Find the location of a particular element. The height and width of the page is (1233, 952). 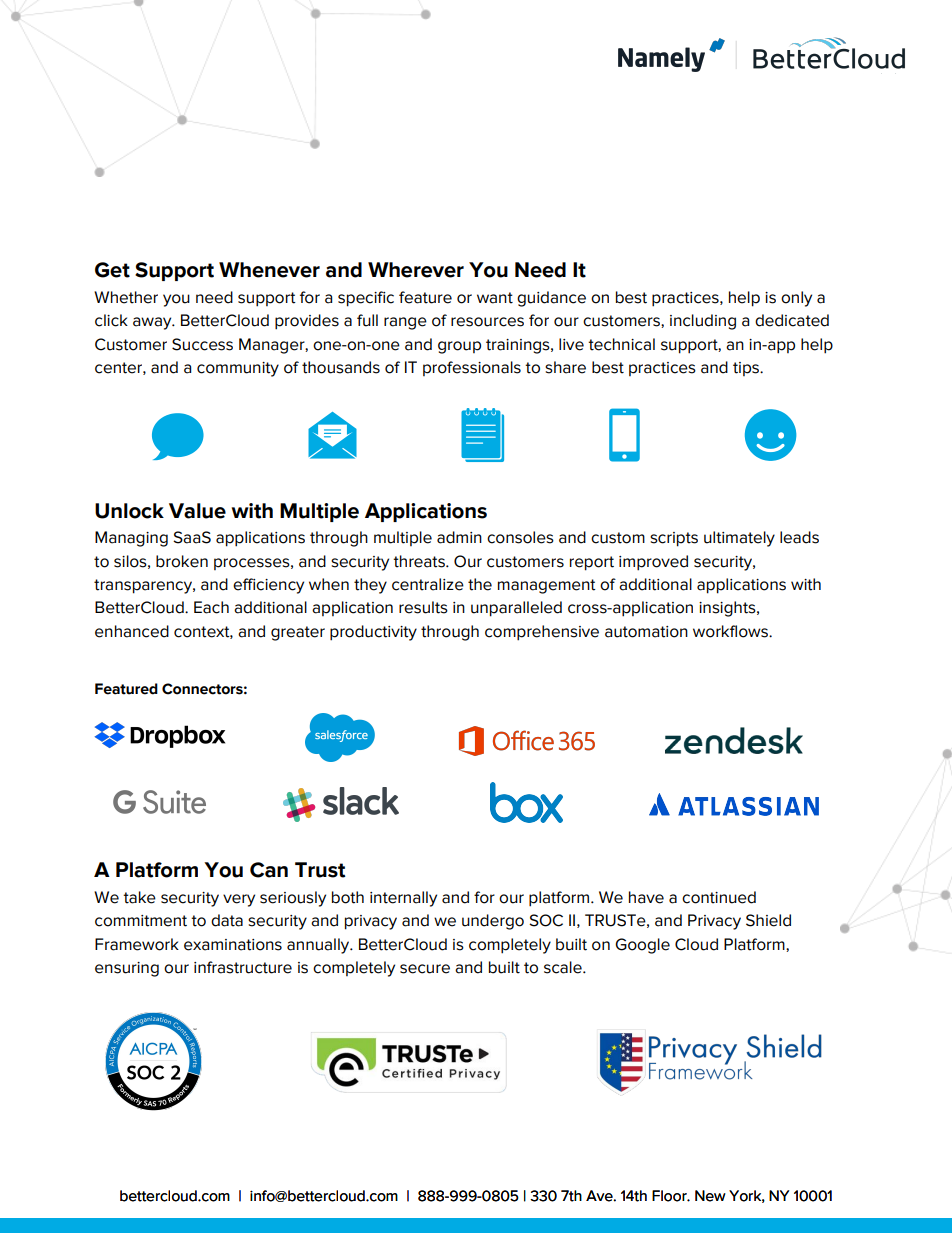

including is located at coordinates (703, 322).
